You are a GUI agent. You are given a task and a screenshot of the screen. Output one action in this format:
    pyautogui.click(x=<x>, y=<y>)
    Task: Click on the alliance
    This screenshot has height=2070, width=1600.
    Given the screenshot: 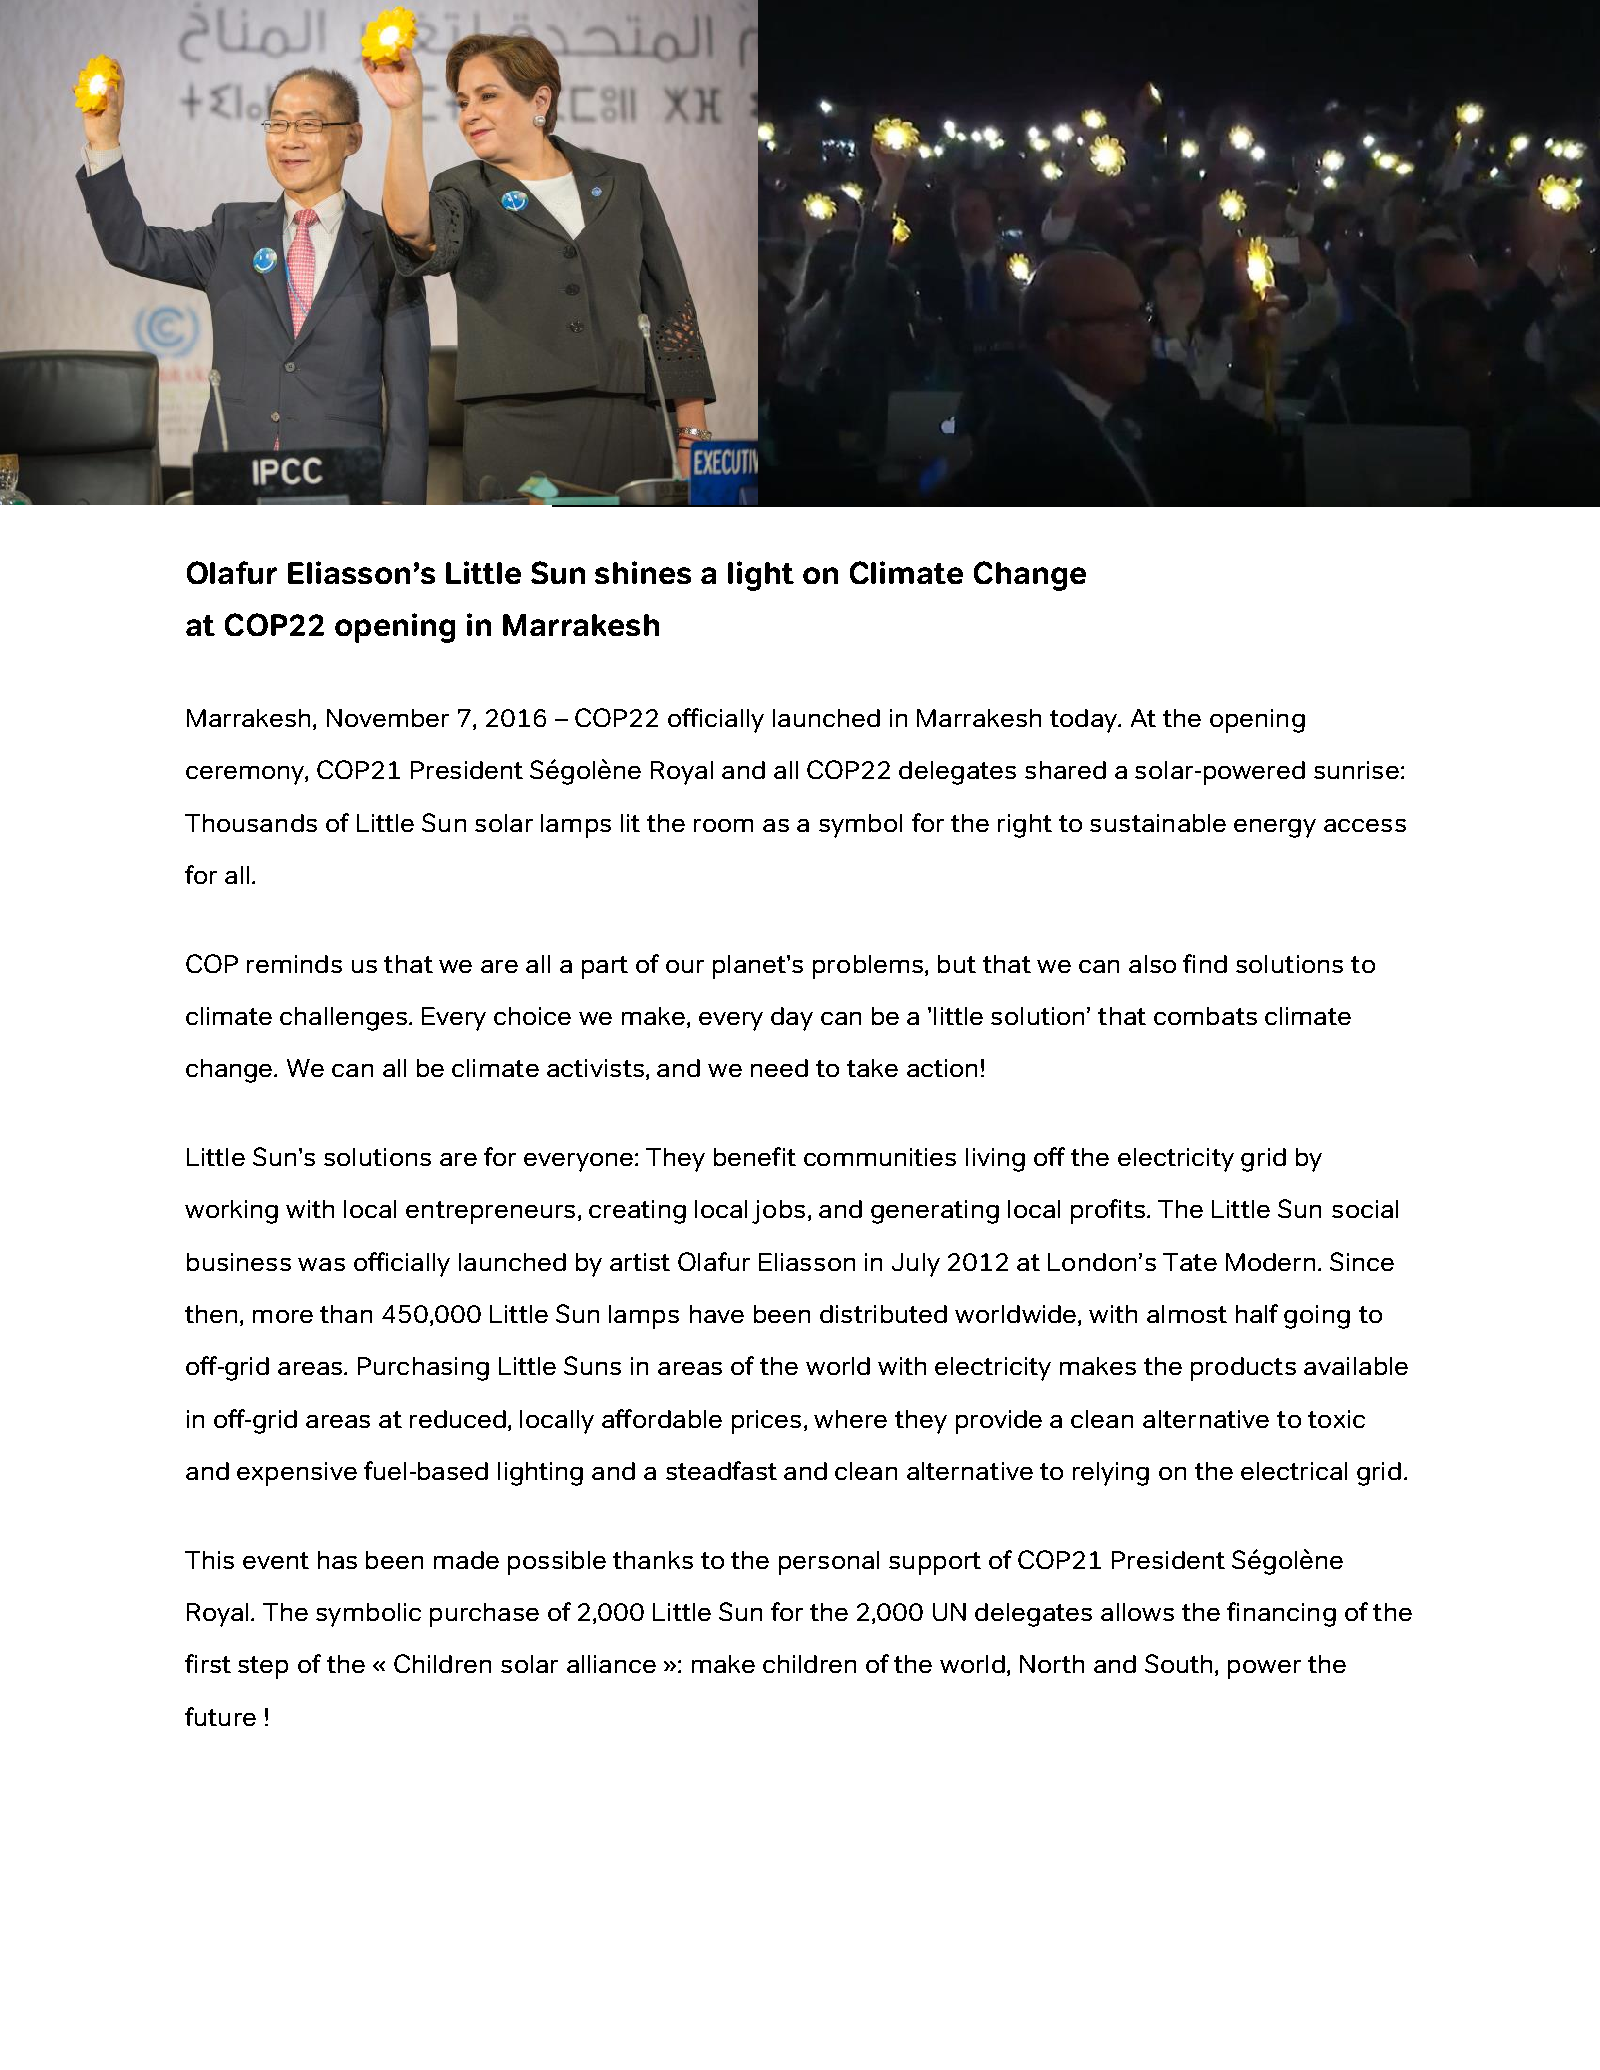 What is the action you would take?
    pyautogui.click(x=611, y=1664)
